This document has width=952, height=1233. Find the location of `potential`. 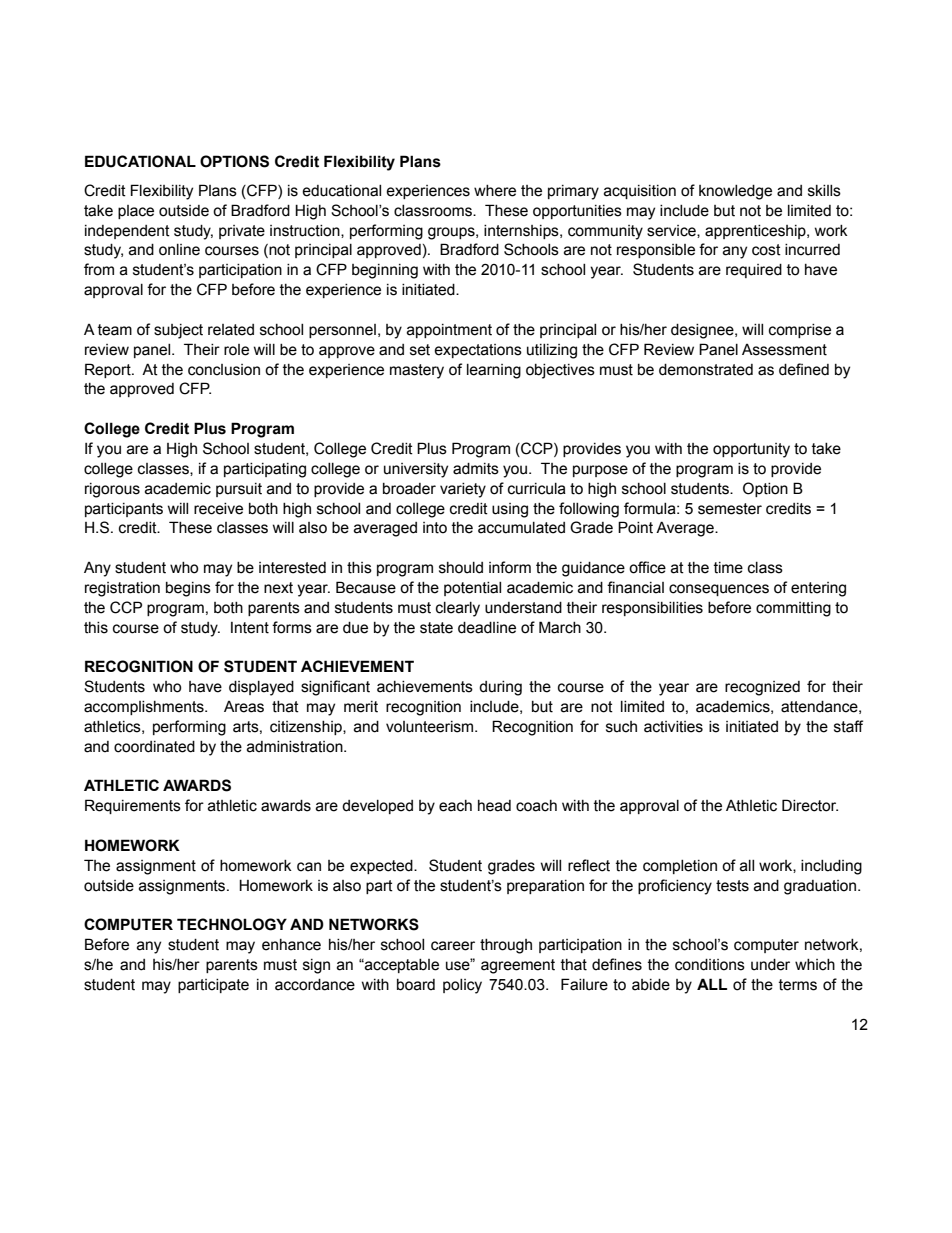

potential is located at coordinates (472, 589).
